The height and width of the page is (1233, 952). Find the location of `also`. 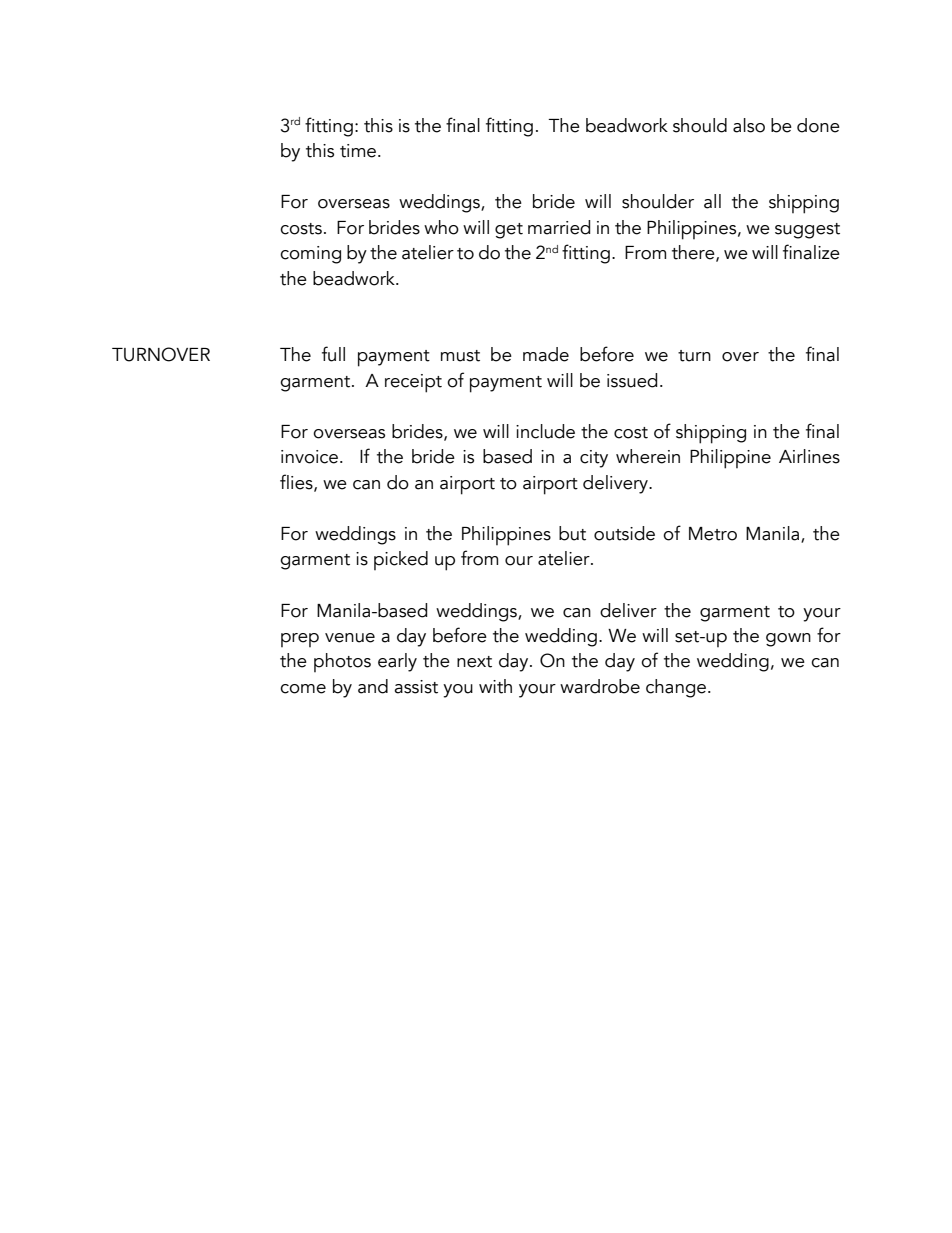

also is located at coordinates (749, 125).
